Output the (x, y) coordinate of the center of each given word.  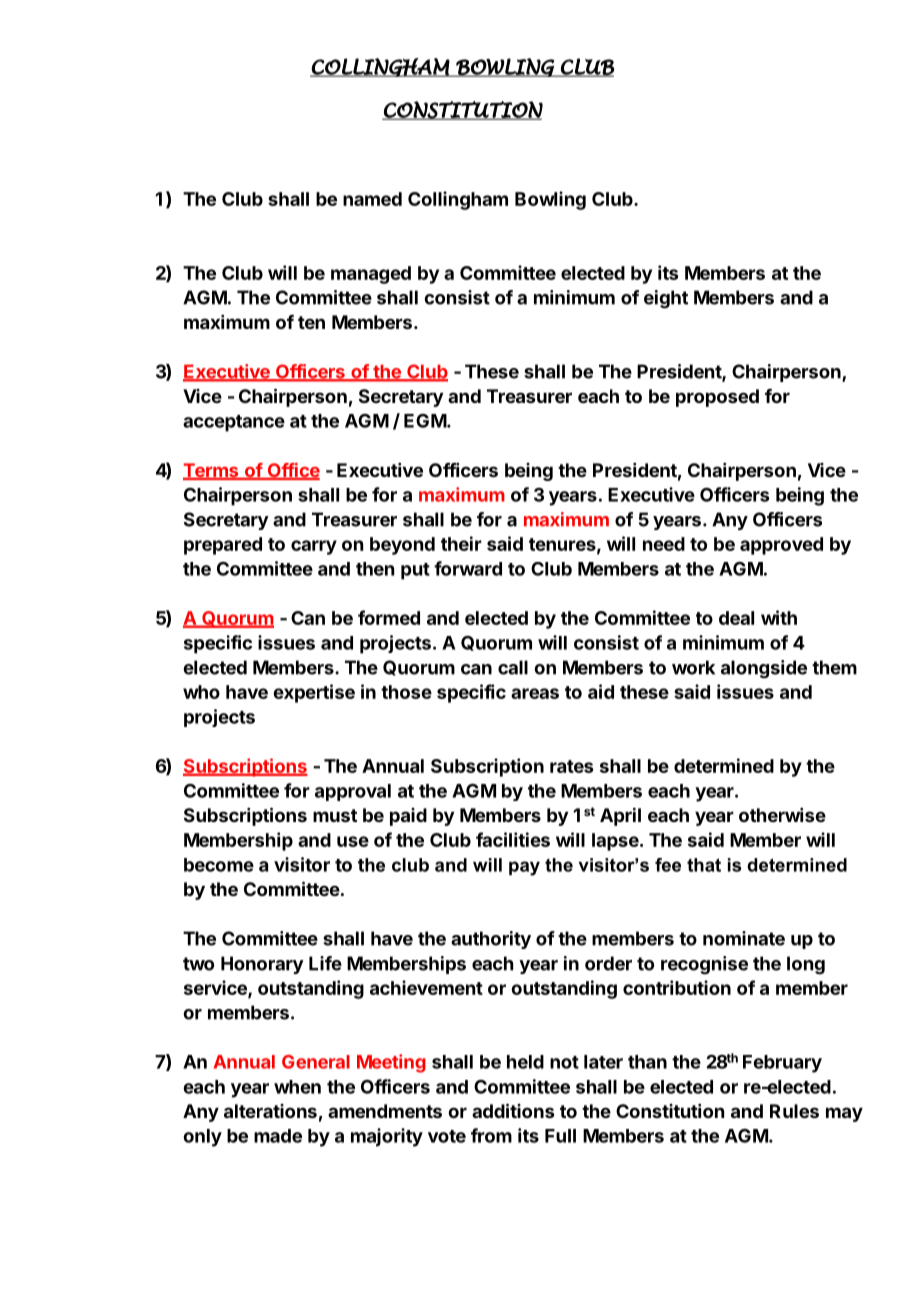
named (372, 199)
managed (371, 275)
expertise (314, 693)
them (834, 667)
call (513, 667)
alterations (270, 1111)
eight (666, 299)
